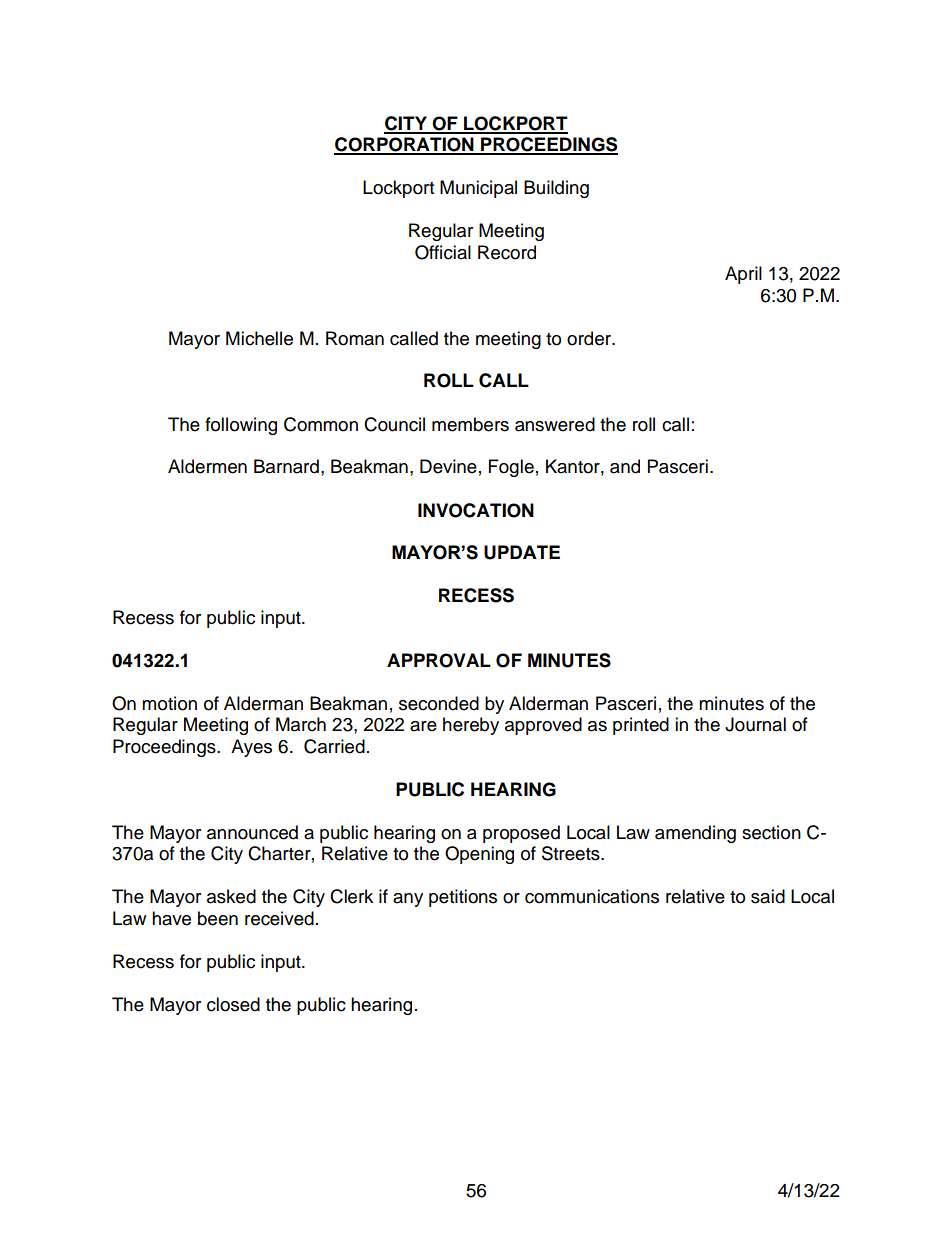 This document has height=1233, width=952. Describe the element at coordinates (169, 703) in the document. I see `motion` at that location.
